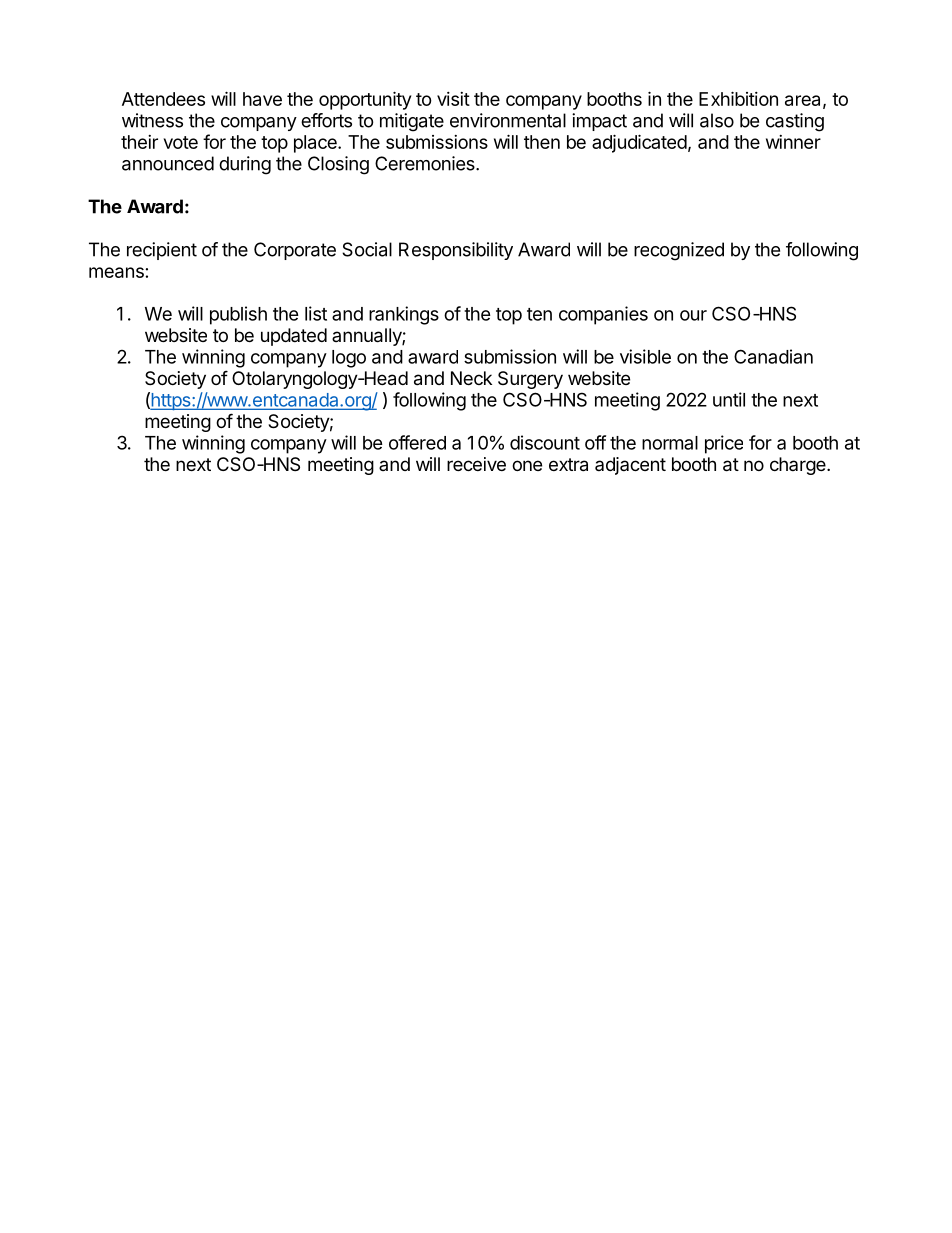 Image resolution: width=952 pixels, height=1233 pixels. What do you see at coordinates (679, 251) in the page?
I see `recognized` at bounding box center [679, 251].
